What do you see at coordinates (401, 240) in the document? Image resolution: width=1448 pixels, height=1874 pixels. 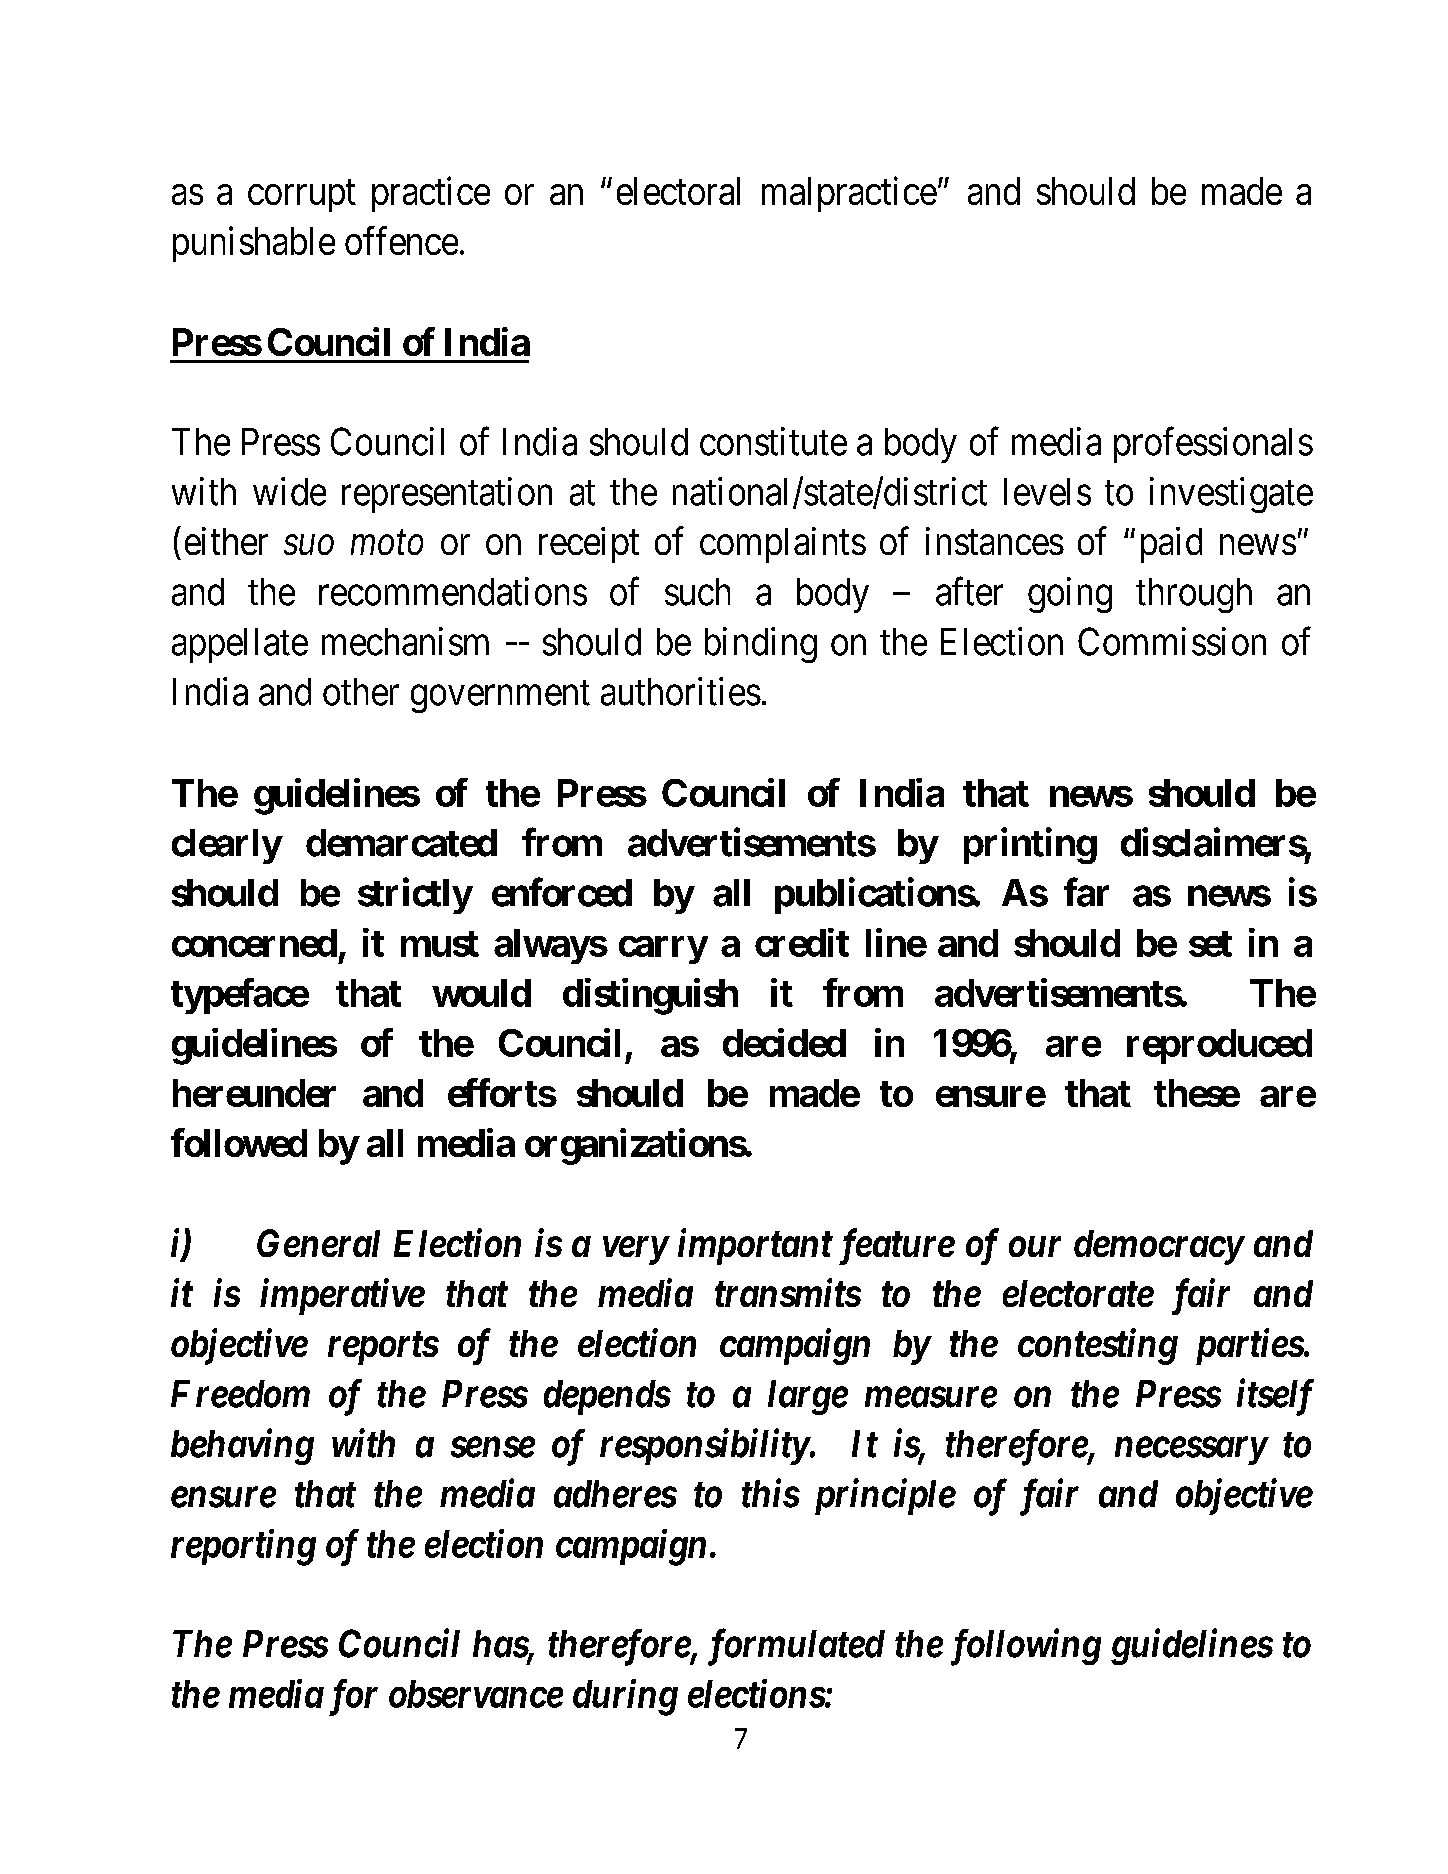 I see `offence` at bounding box center [401, 240].
